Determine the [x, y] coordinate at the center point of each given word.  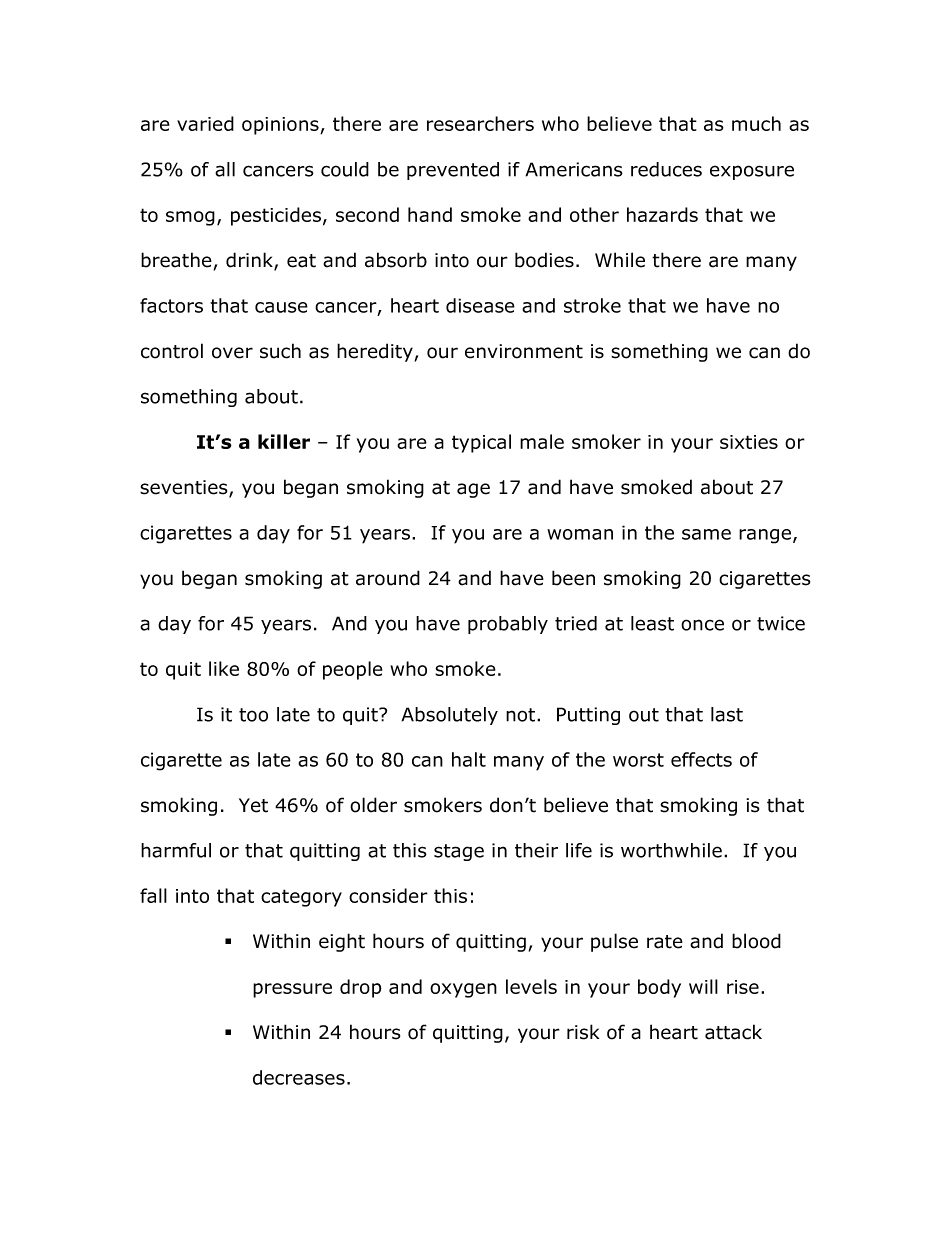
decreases [299, 1077]
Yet [253, 805]
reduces [666, 169]
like [224, 668]
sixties [749, 442]
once [702, 625]
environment [524, 351]
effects [701, 759]
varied [205, 123]
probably [508, 625]
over [232, 353]
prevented [453, 171]
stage [459, 852]
